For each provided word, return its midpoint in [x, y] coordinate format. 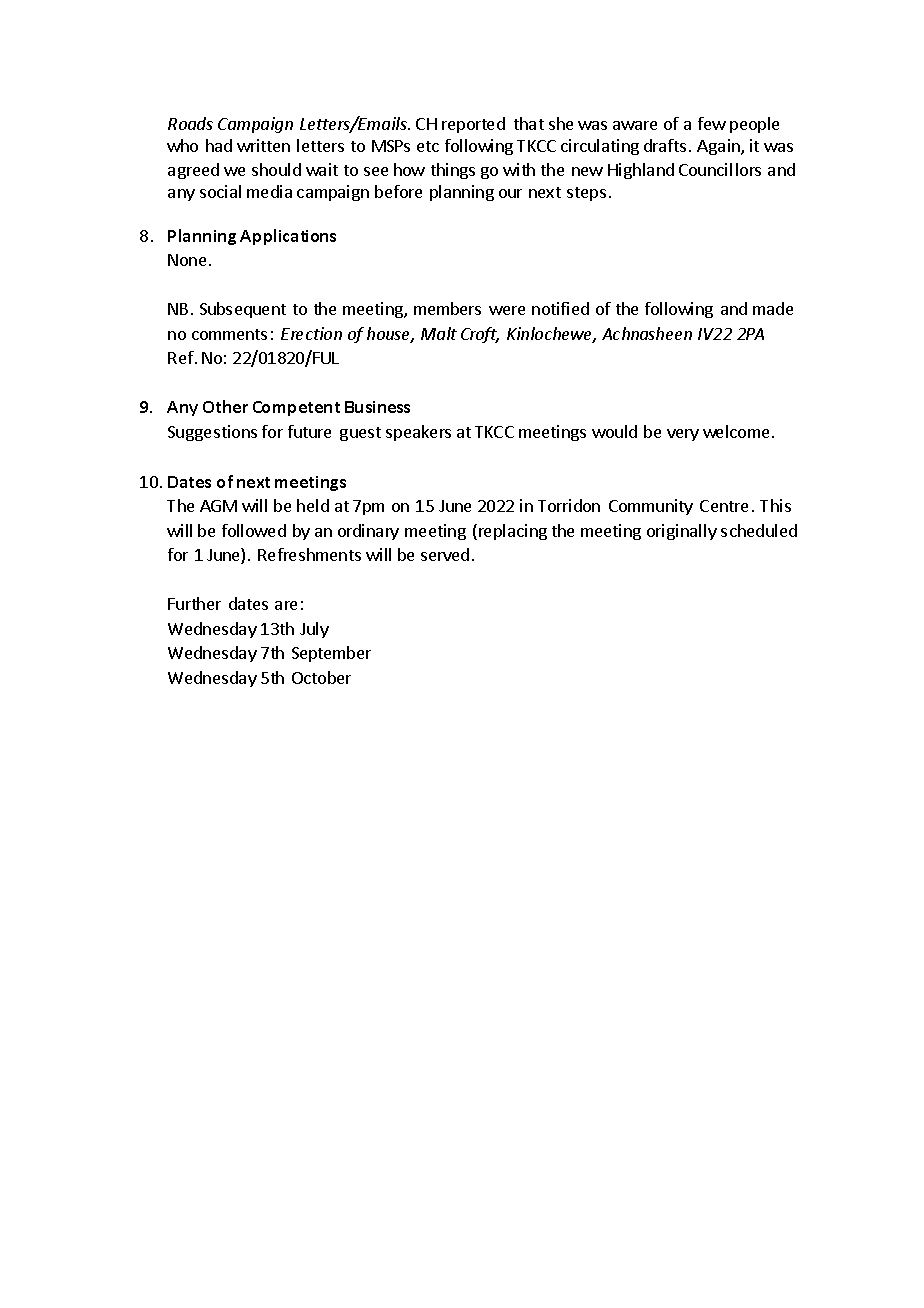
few [712, 123]
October [321, 677]
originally [682, 532]
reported [473, 125]
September [331, 654]
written [263, 145]
